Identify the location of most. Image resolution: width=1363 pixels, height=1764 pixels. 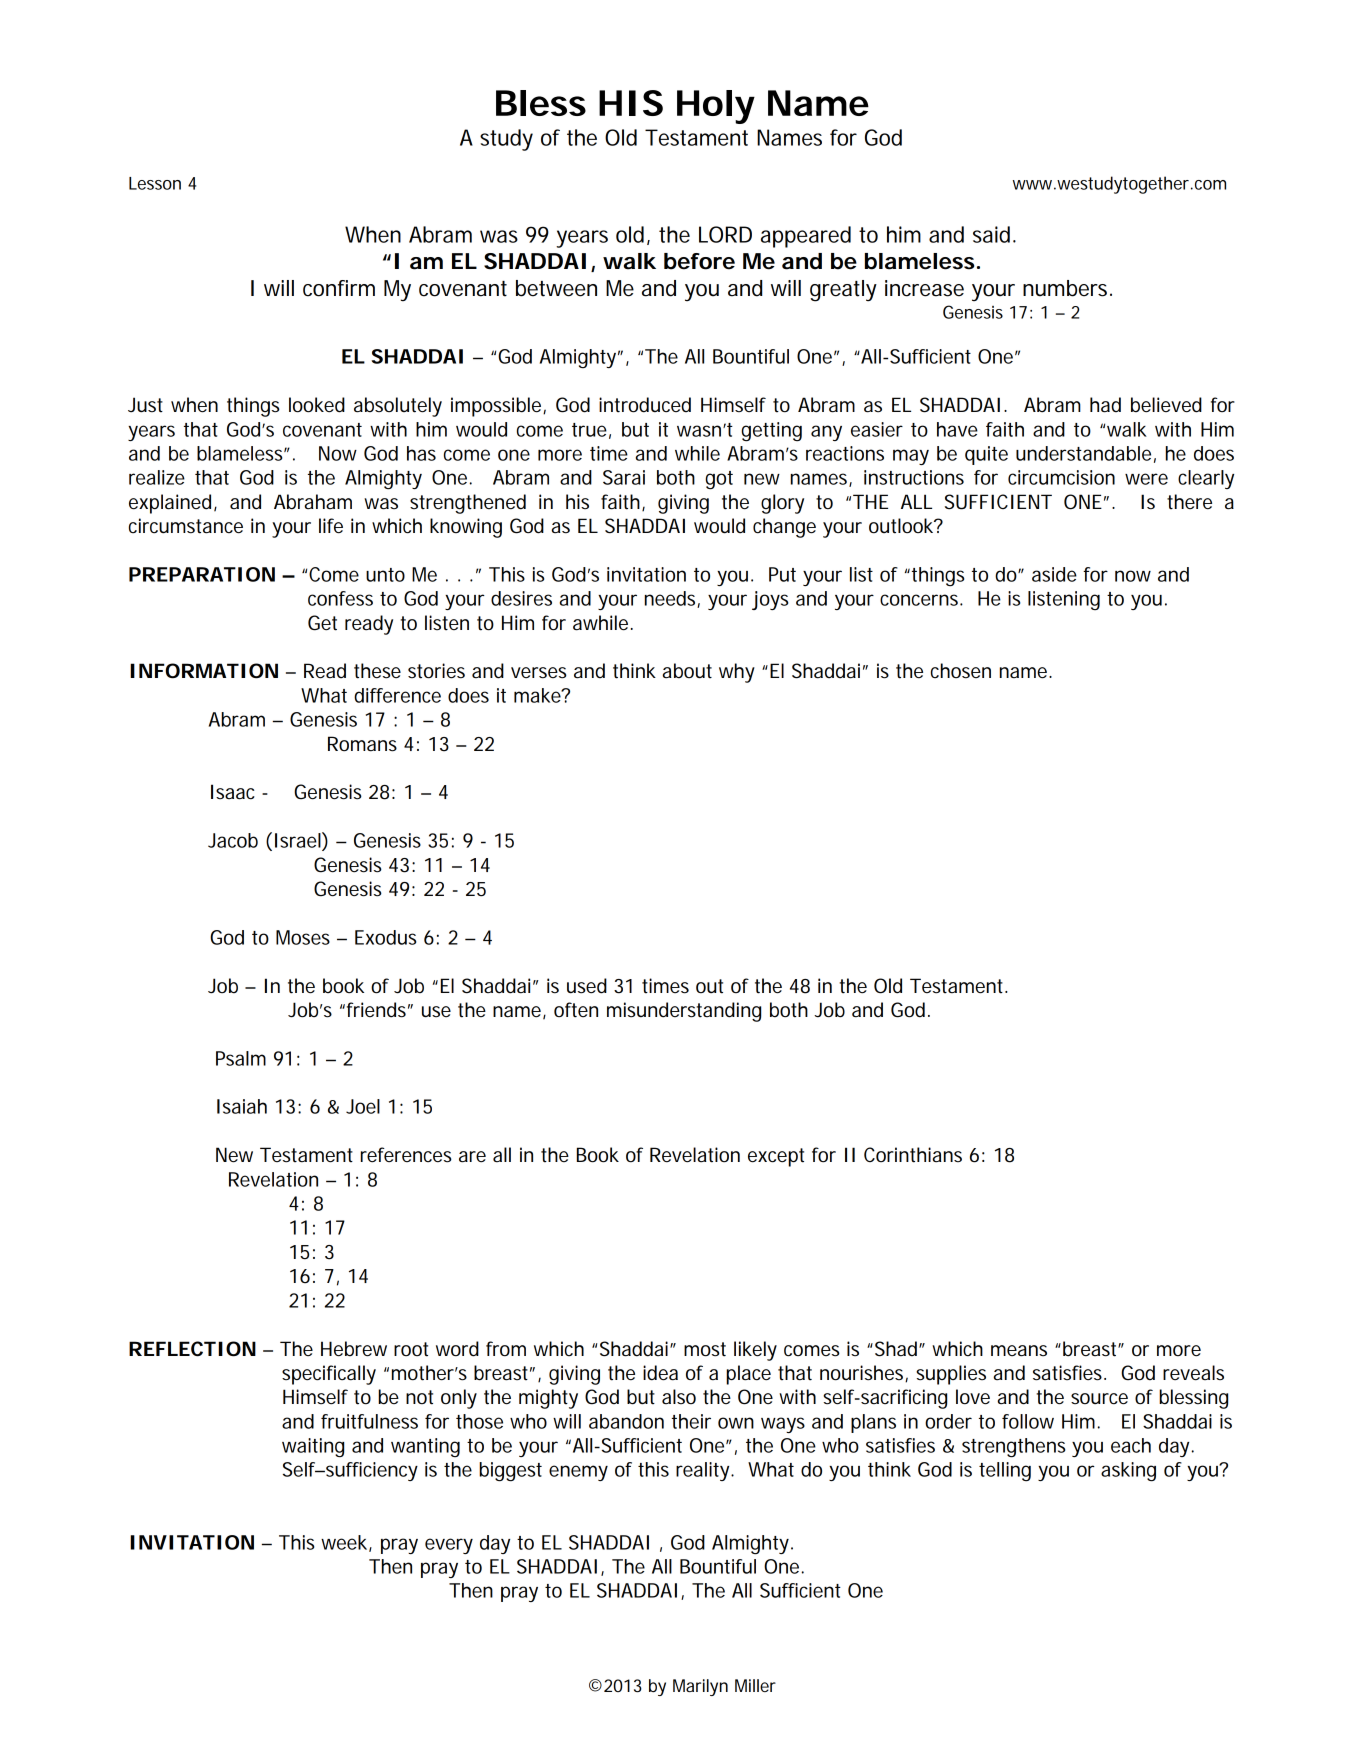
(705, 1349).
